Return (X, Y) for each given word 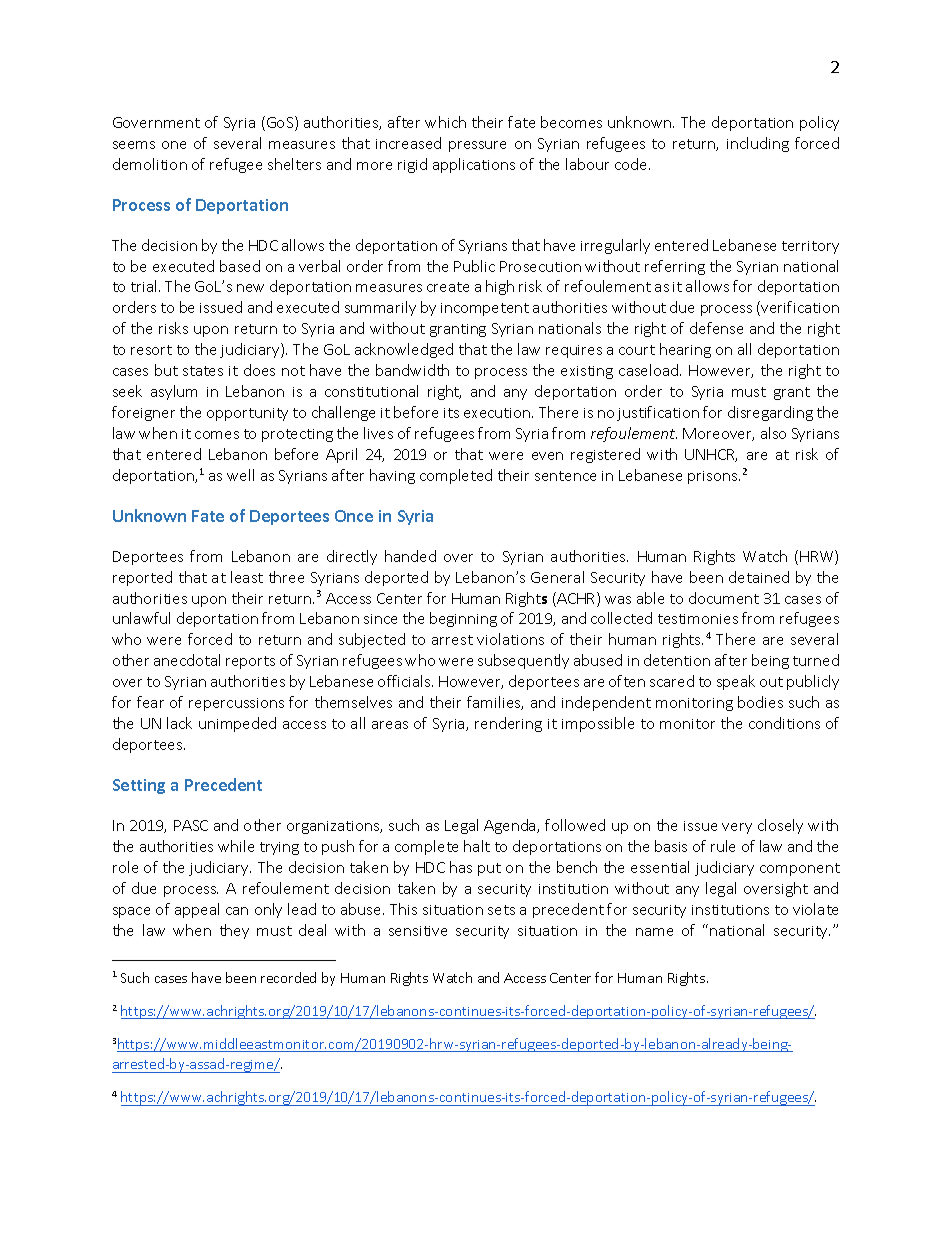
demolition (150, 164)
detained (759, 577)
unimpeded (237, 724)
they (234, 931)
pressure (477, 146)
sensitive (418, 931)
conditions (784, 723)
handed (410, 556)
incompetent (485, 309)
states (203, 371)
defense (716, 328)
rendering (508, 724)
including (758, 144)
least (247, 577)
